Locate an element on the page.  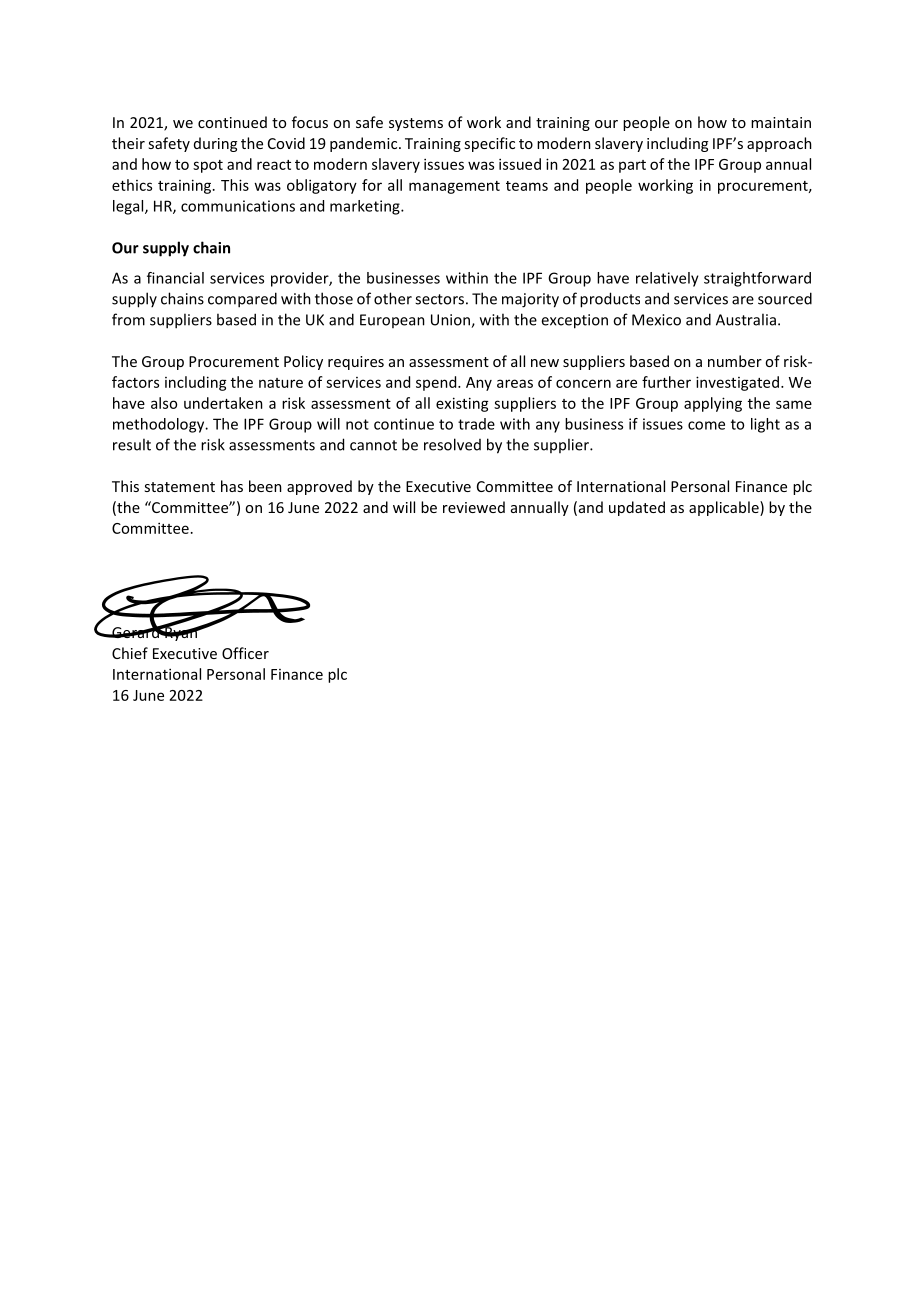
approach is located at coordinates (779, 144).
